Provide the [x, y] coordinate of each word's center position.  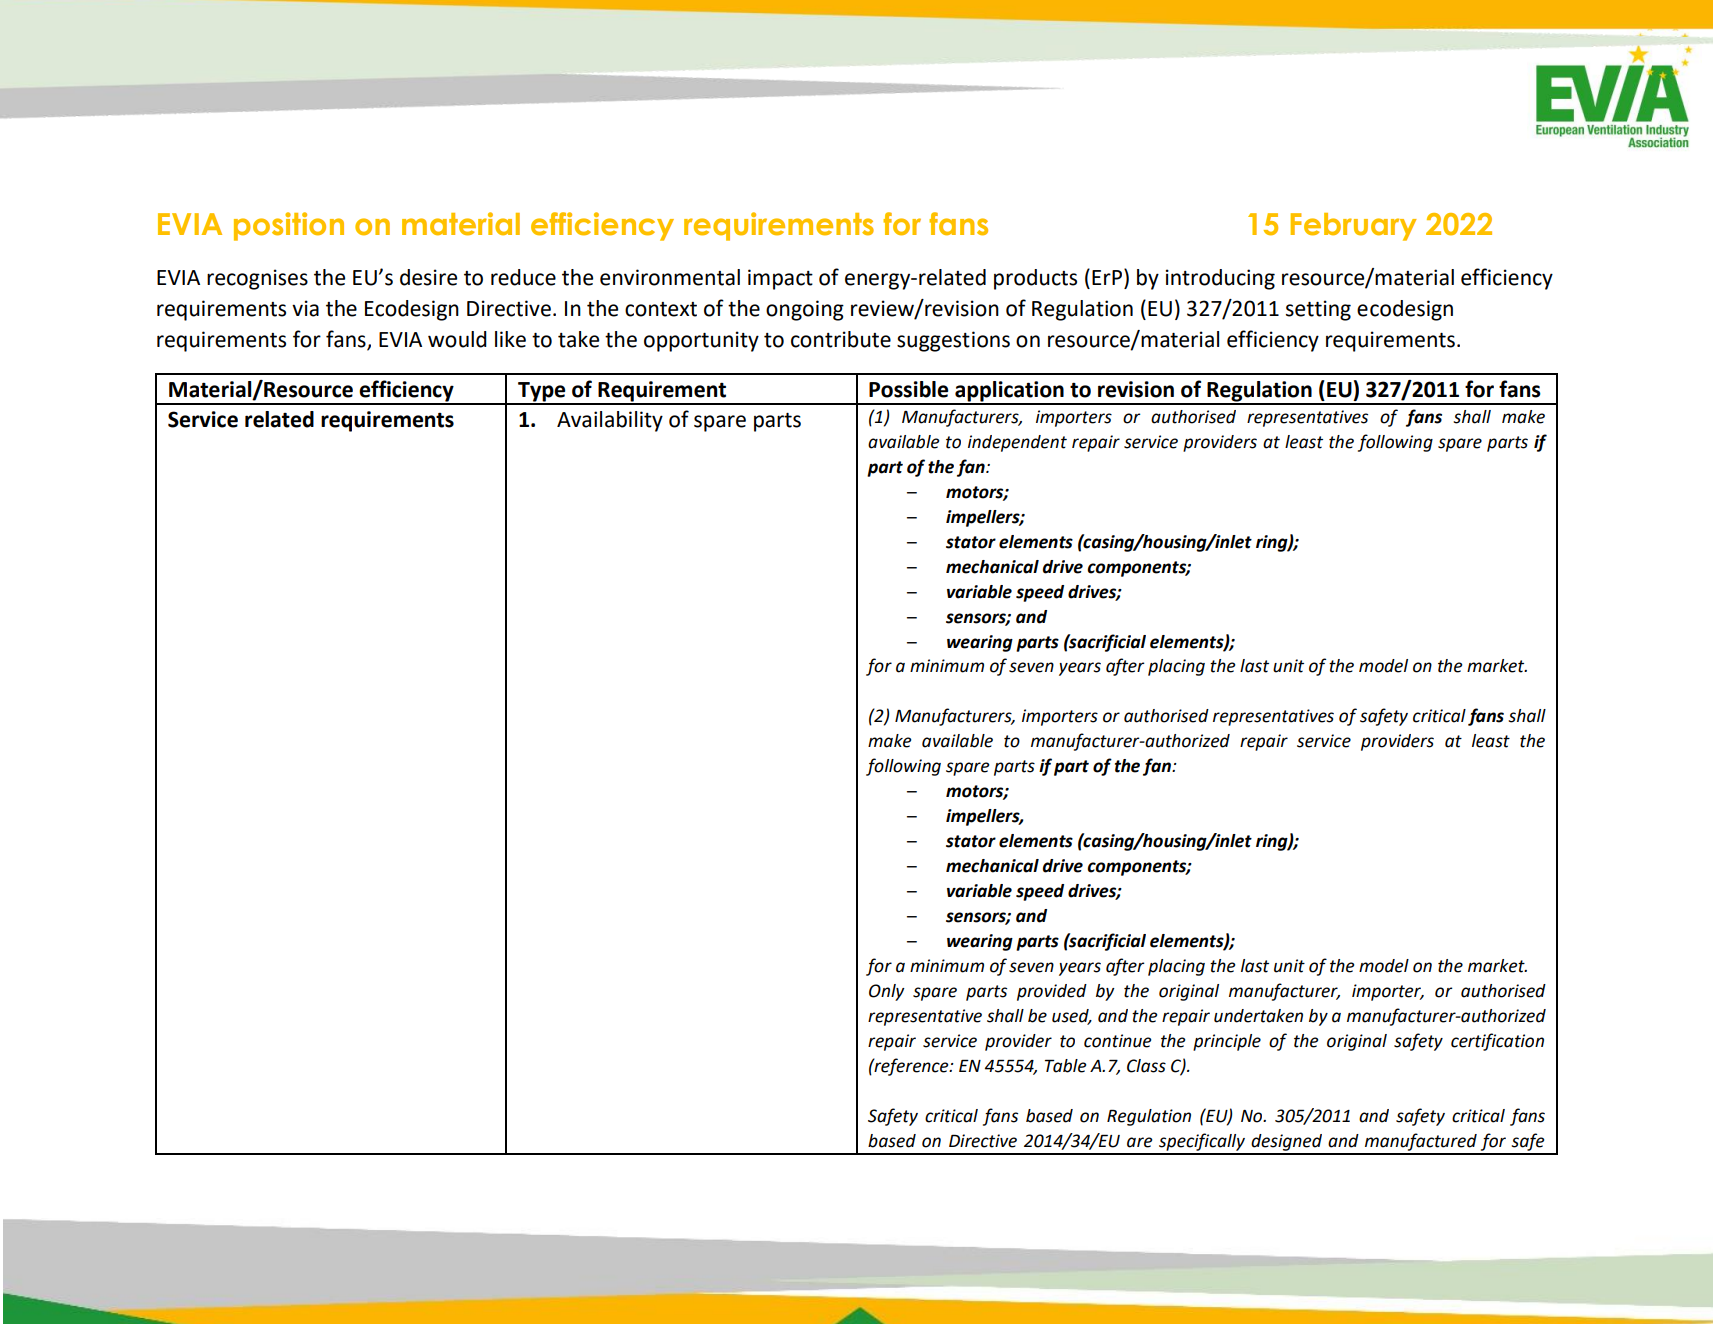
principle [1227, 1042]
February [1354, 227]
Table [1066, 1066]
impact [780, 279]
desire [428, 277]
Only [887, 992]
